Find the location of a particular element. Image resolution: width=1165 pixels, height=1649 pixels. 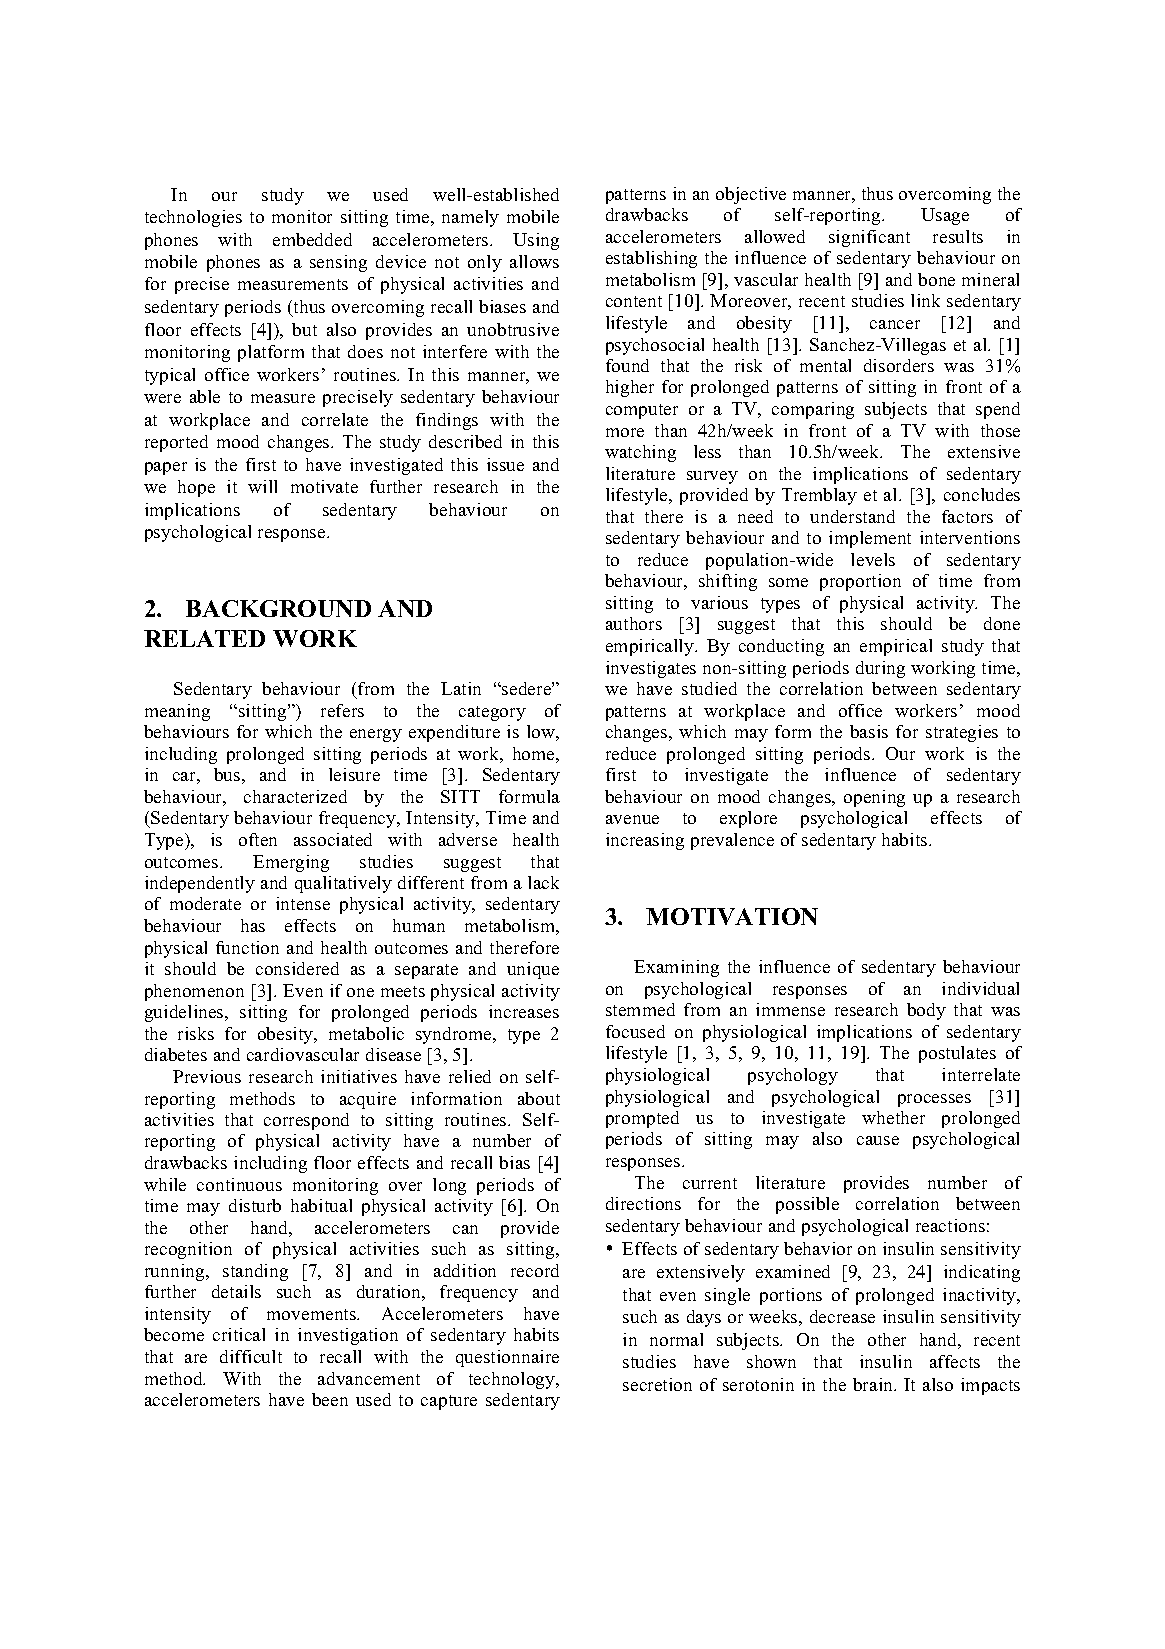

characterized is located at coordinates (295, 796).
